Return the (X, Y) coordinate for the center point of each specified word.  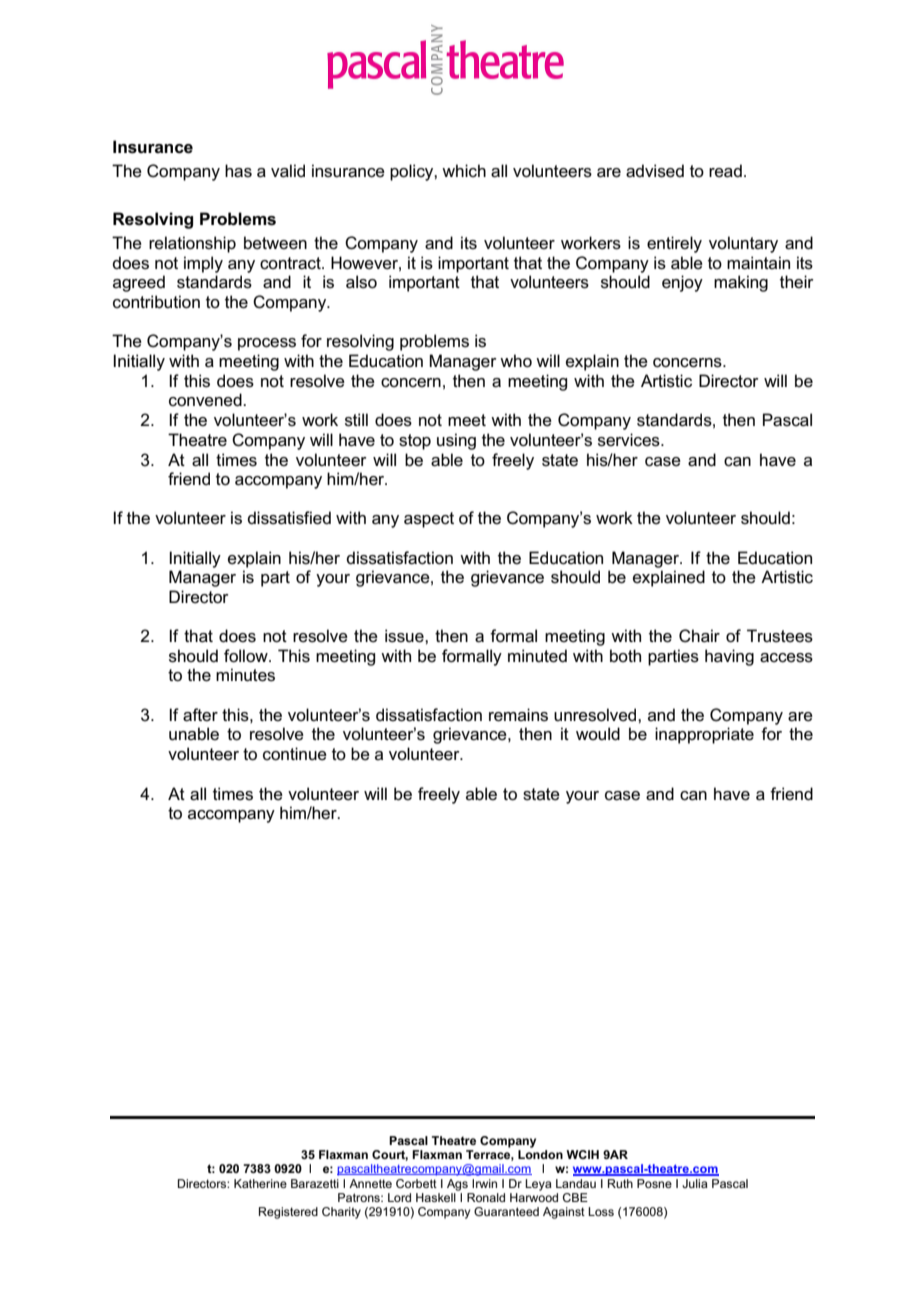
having (729, 657)
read (725, 171)
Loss (601, 1211)
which (464, 170)
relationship (192, 244)
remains (518, 715)
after (200, 715)
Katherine (260, 1183)
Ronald (486, 1197)
